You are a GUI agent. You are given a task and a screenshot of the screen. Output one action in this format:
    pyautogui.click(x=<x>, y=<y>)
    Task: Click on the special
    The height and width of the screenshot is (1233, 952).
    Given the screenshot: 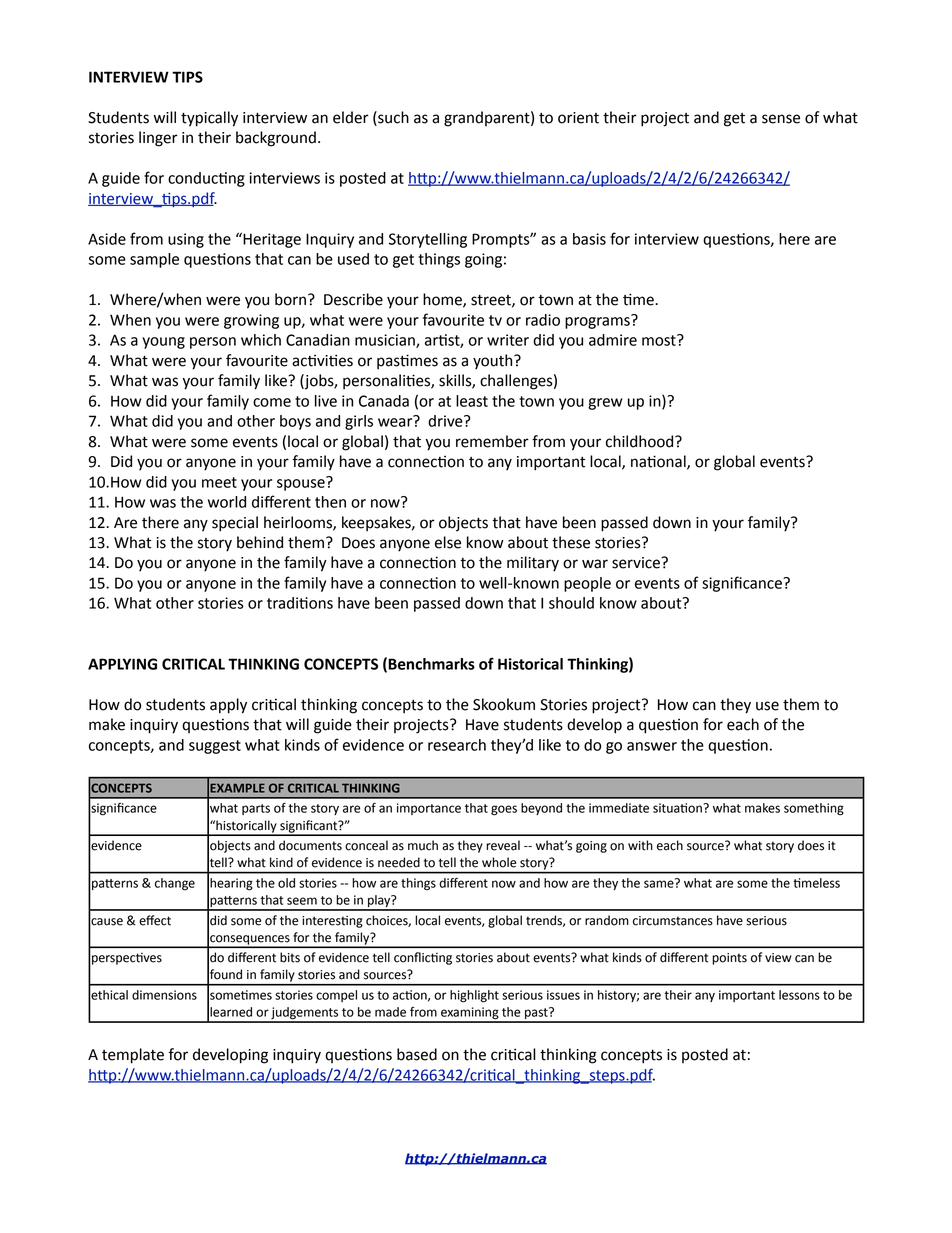 What is the action you would take?
    pyautogui.click(x=235, y=524)
